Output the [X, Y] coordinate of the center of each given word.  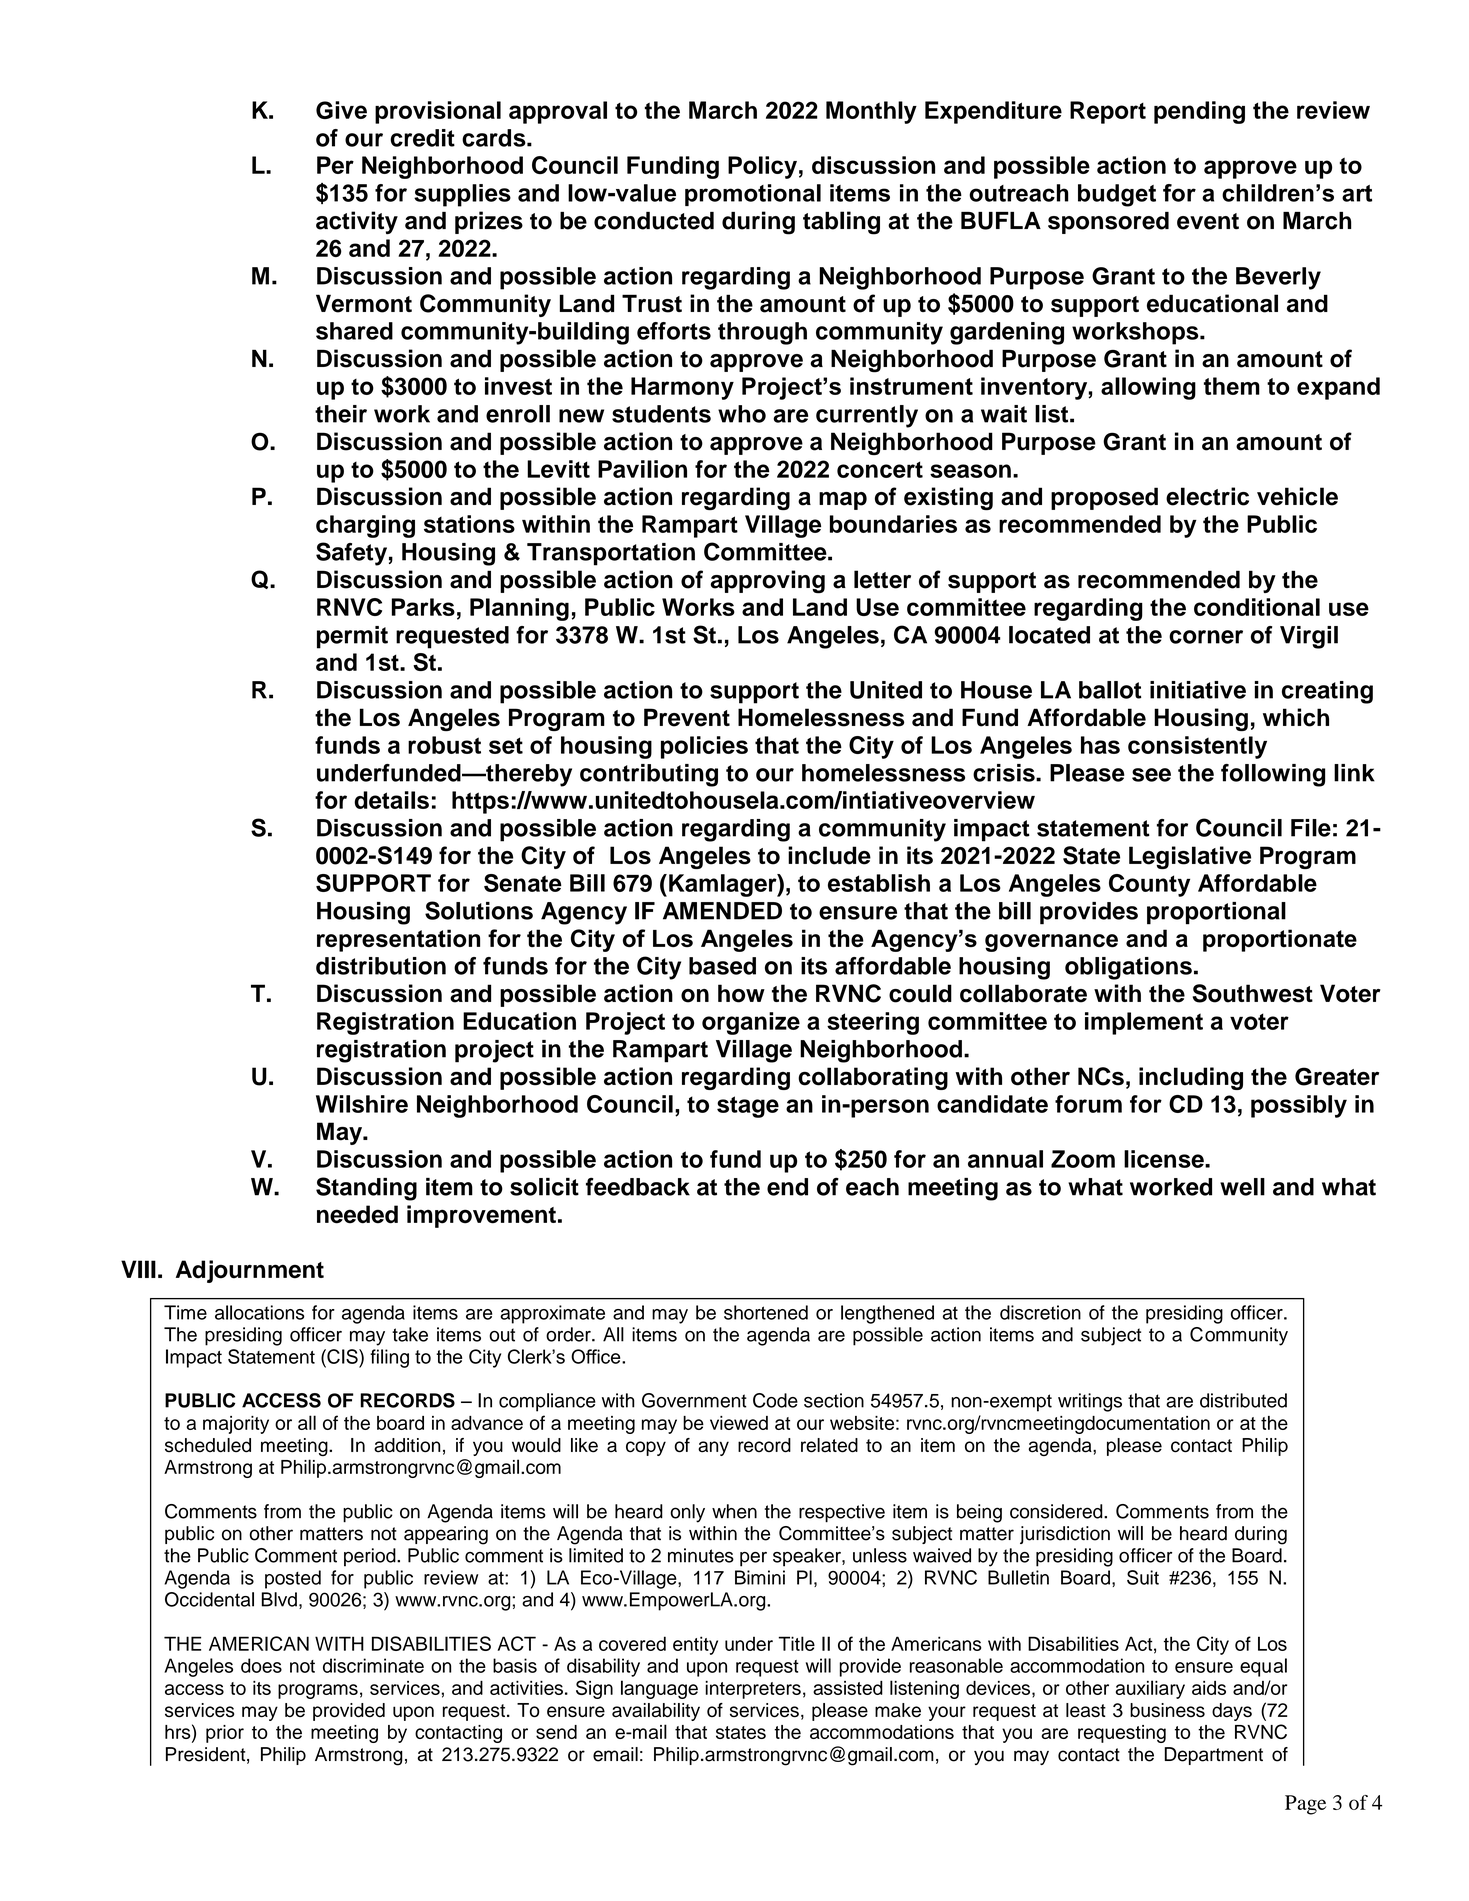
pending [1199, 112]
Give [341, 110]
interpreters [753, 1690]
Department [1214, 1756]
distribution [381, 966]
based [722, 966]
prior [225, 1734]
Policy [762, 167]
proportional [1216, 913]
